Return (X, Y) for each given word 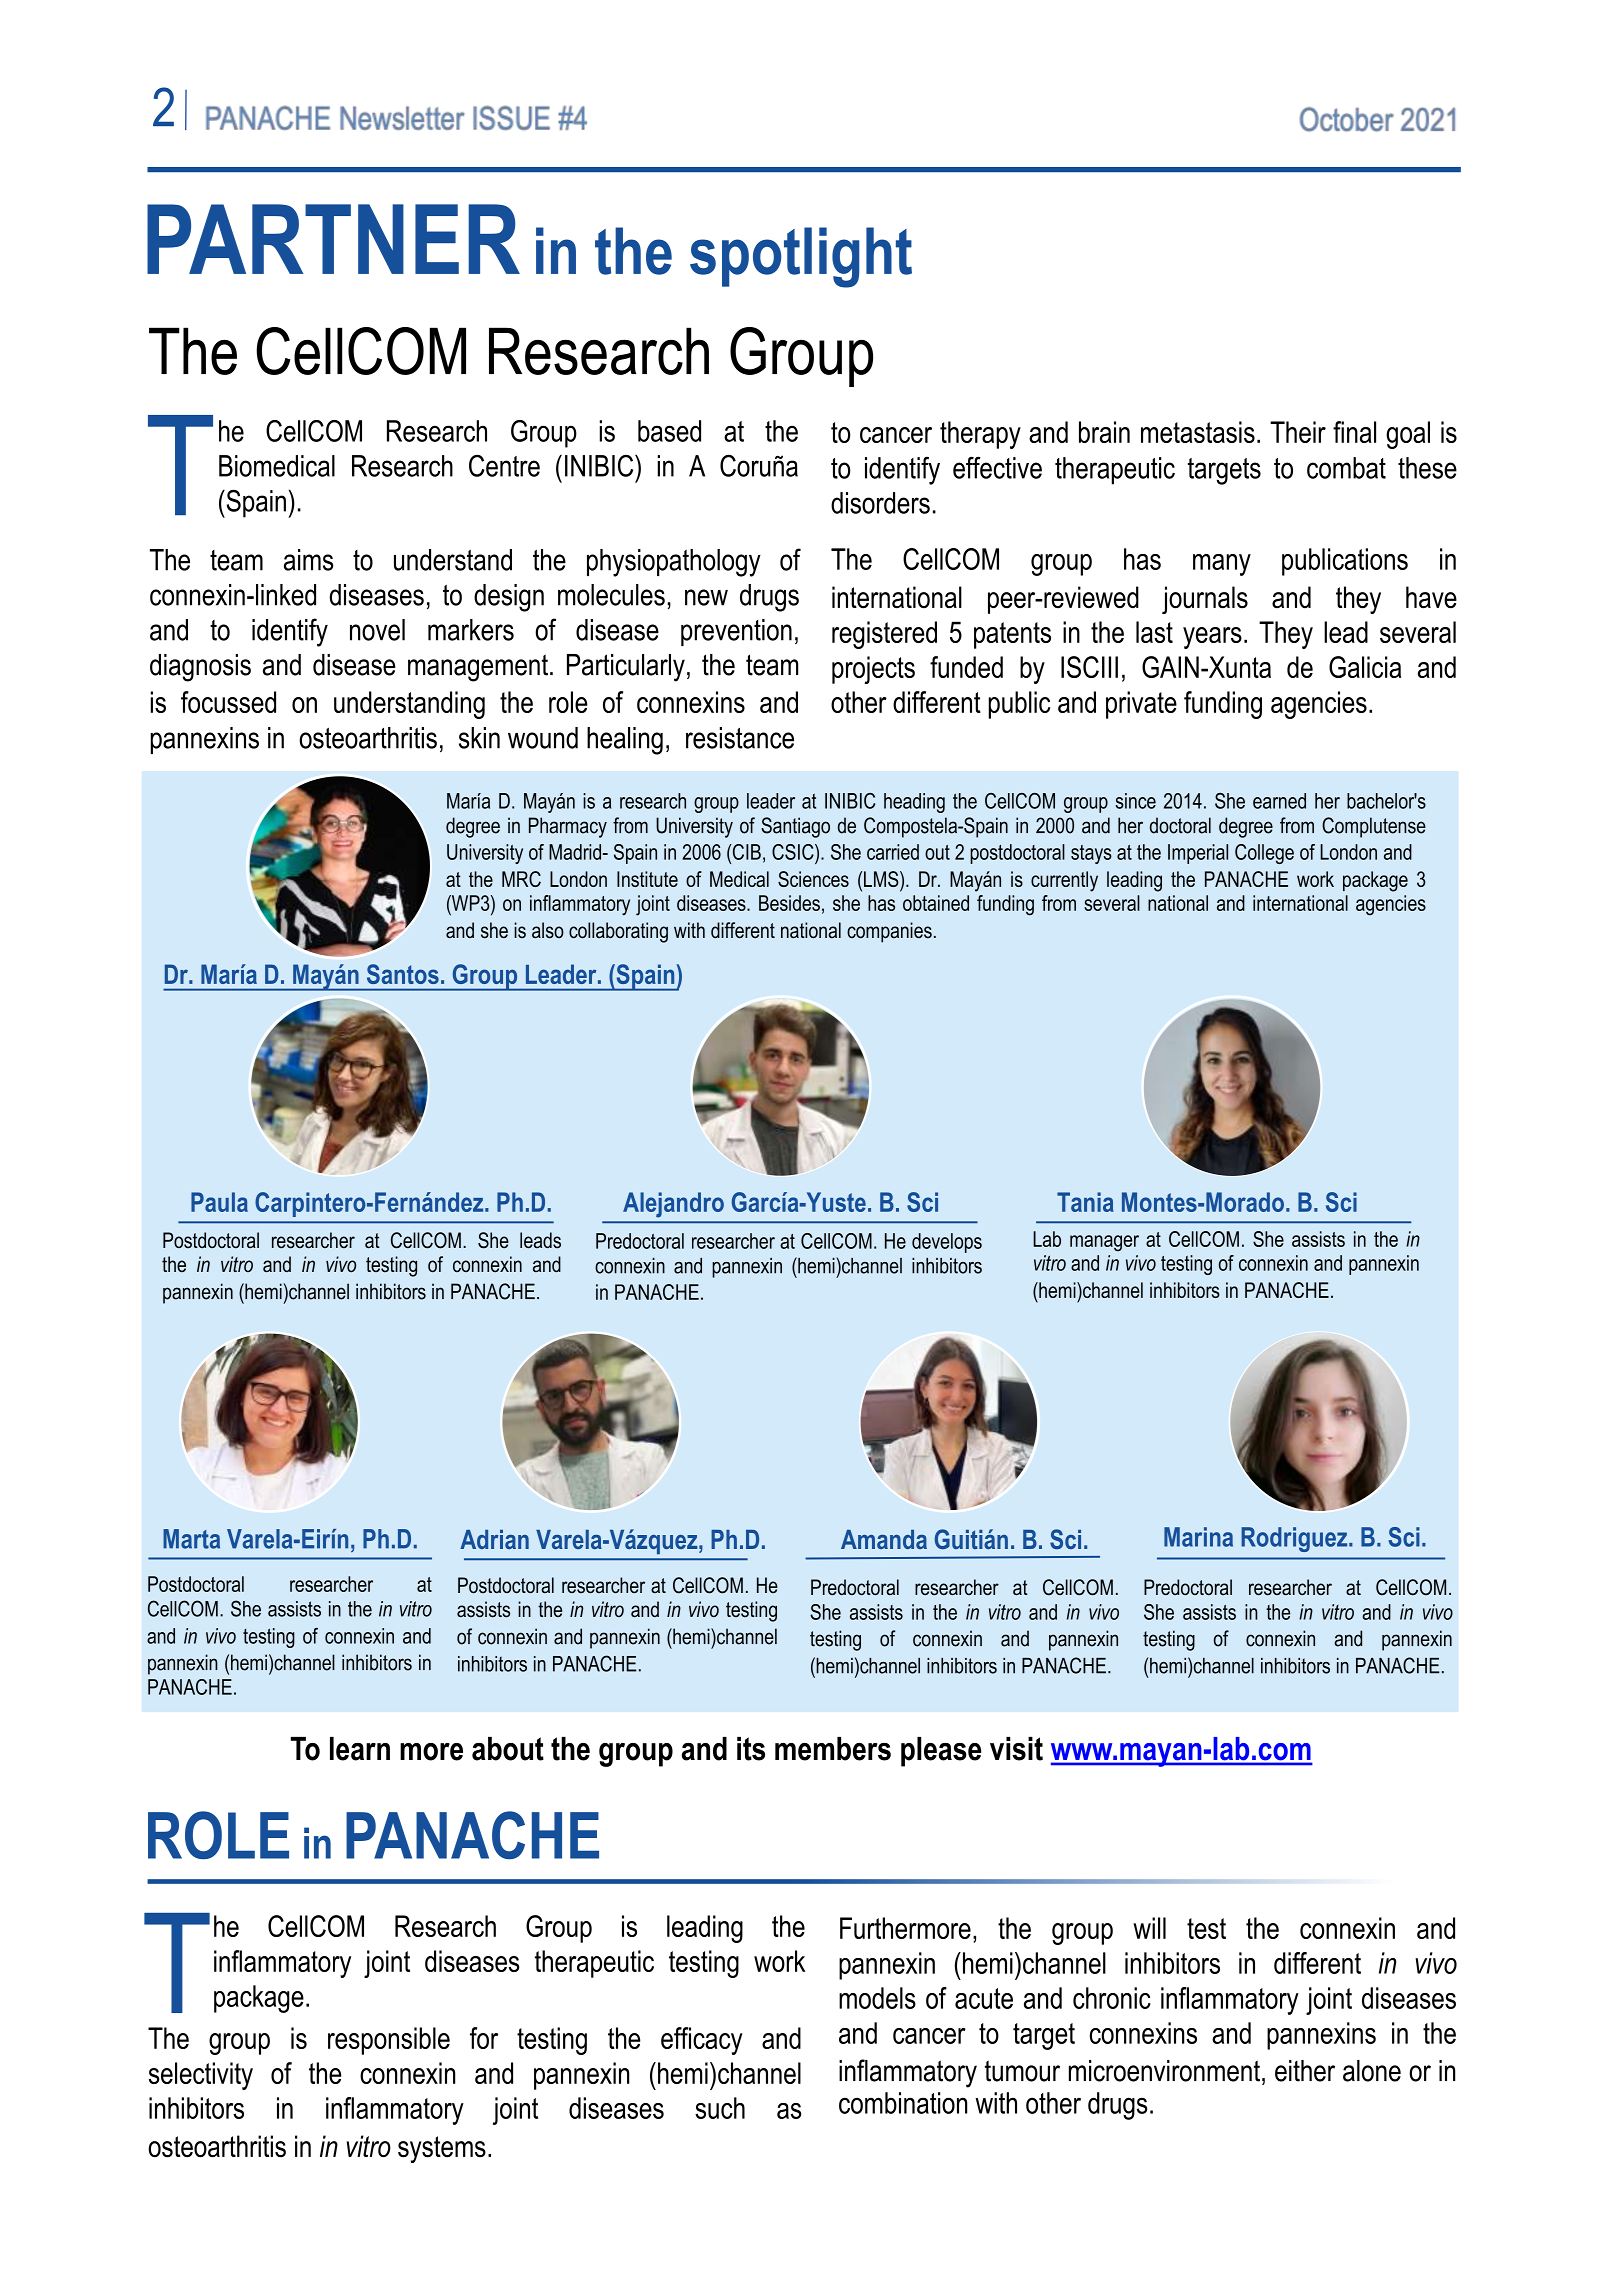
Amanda (884, 1539)
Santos (403, 974)
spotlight (801, 257)
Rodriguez (1295, 1539)
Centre (504, 465)
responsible (389, 2041)
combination (903, 2103)
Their (1298, 432)
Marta (191, 1539)
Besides (789, 903)
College (1264, 854)
